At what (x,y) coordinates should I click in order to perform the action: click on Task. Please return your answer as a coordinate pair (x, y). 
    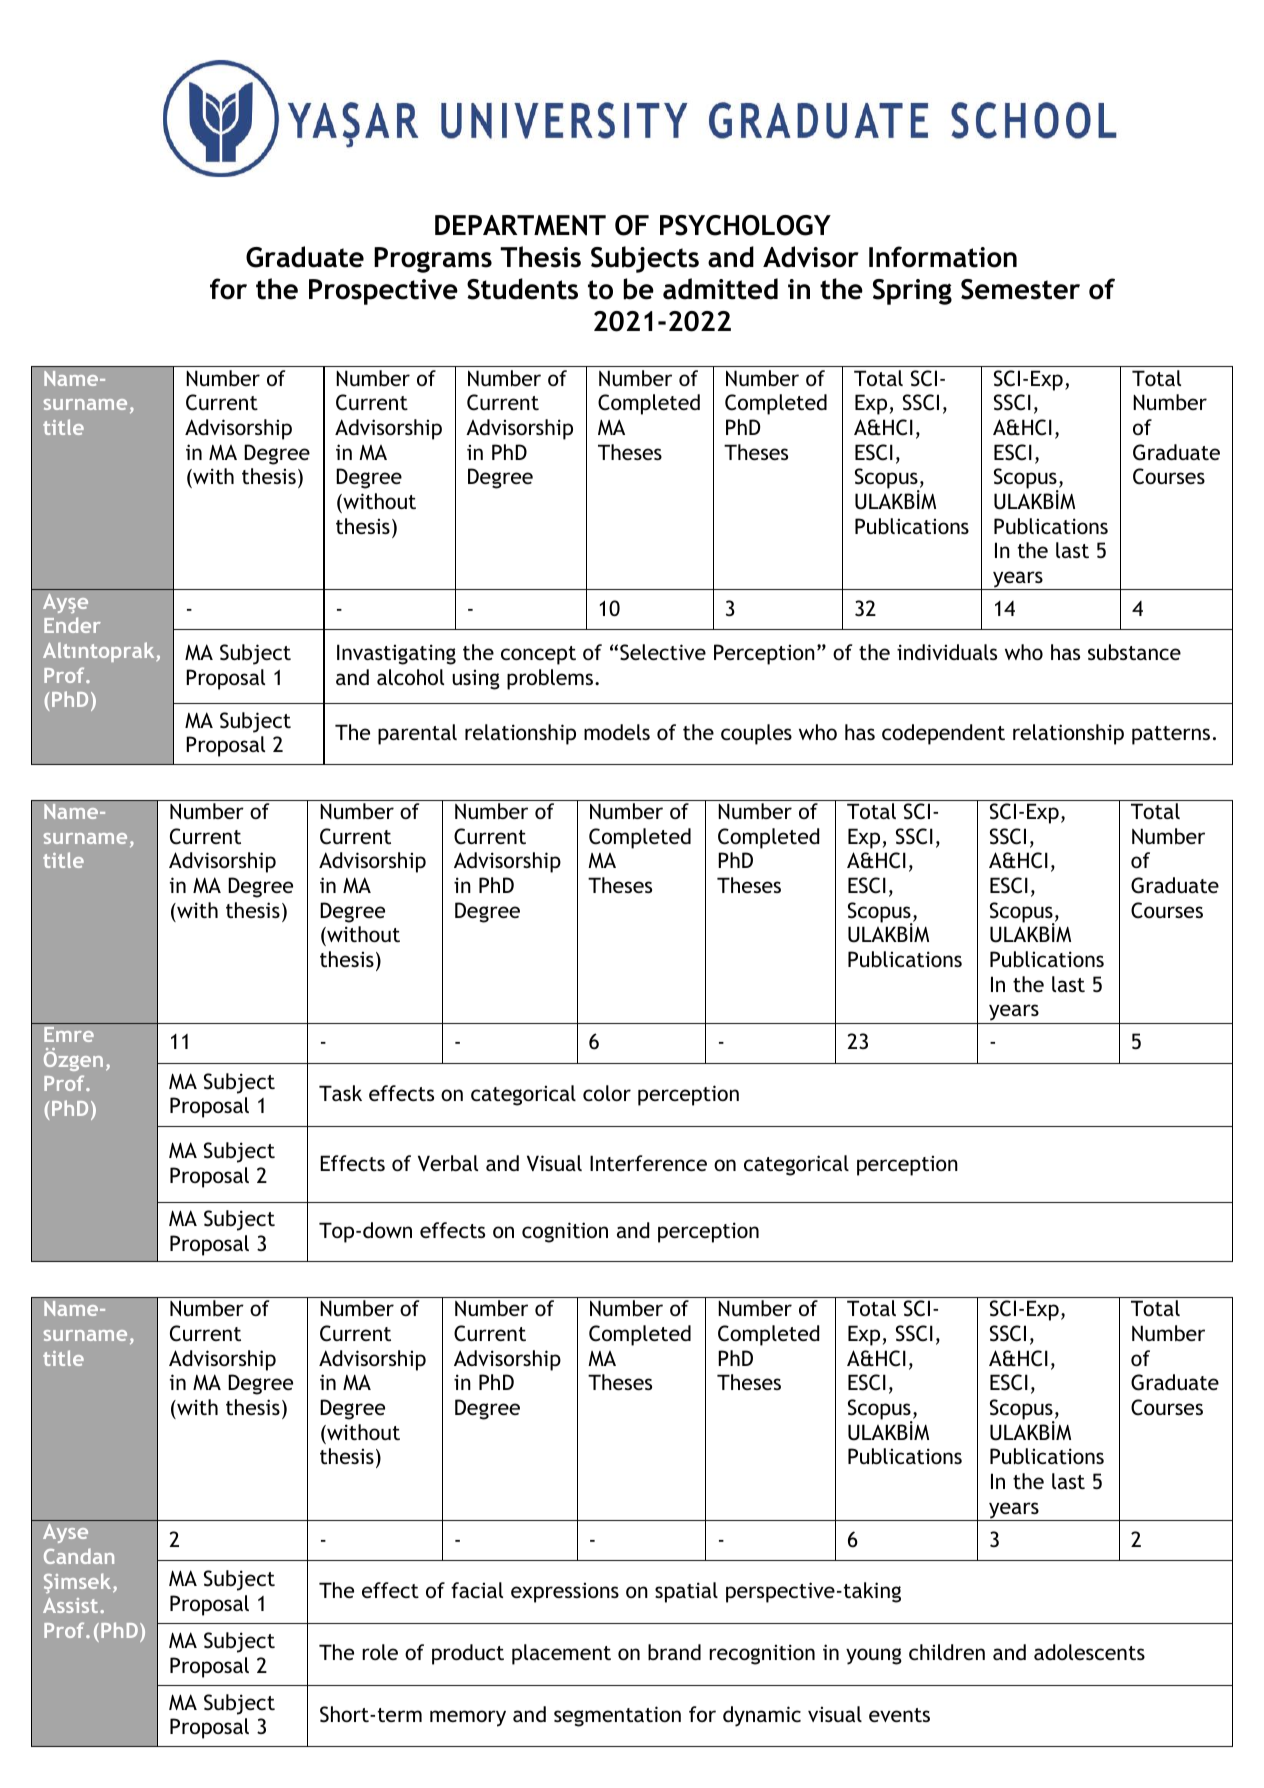
    Looking at the image, I should click on (340, 1093).
